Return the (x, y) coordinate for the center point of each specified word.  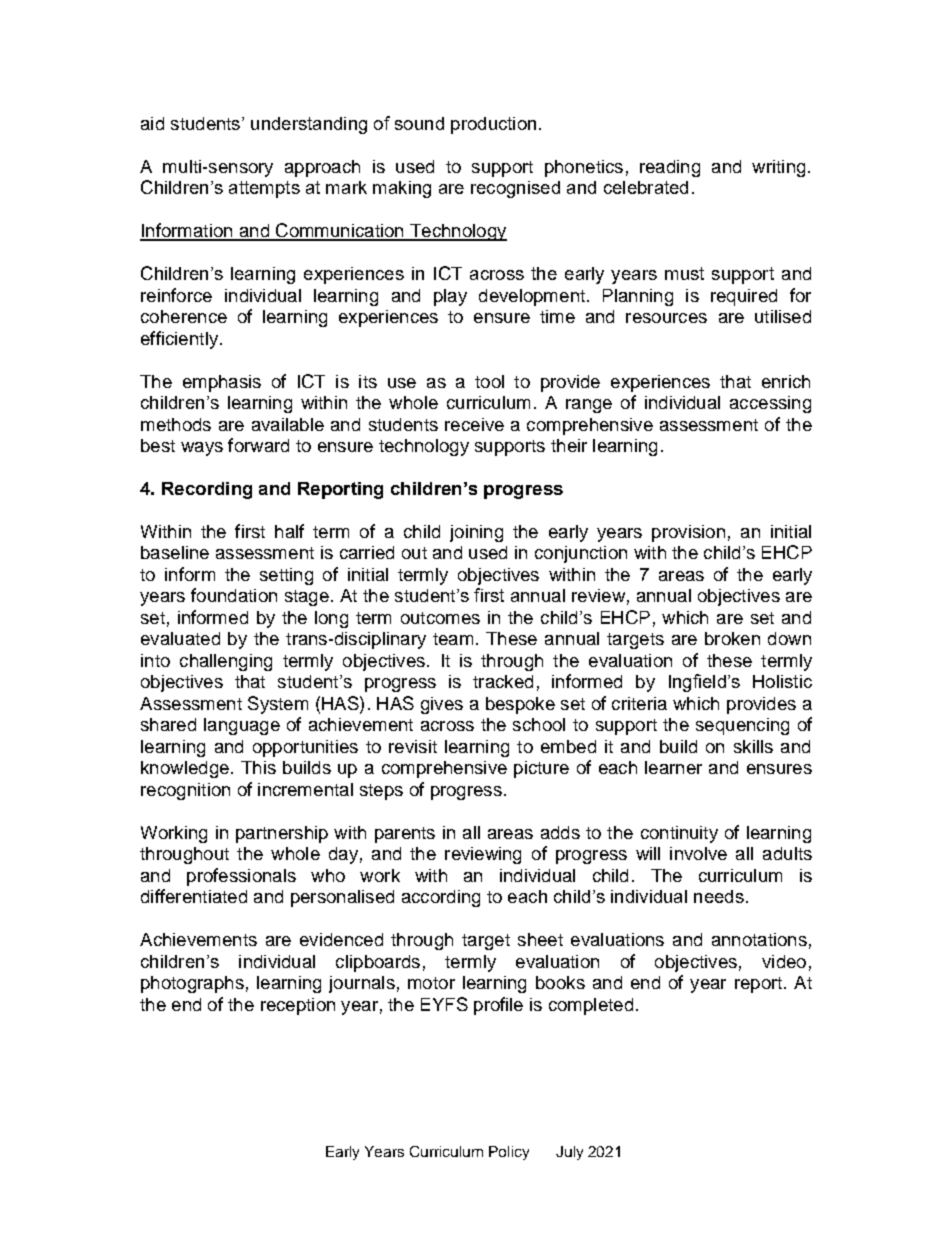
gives (442, 705)
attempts (264, 189)
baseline (175, 552)
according (441, 898)
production (493, 125)
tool (489, 381)
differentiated (194, 896)
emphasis (222, 383)
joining (476, 533)
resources (666, 318)
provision (688, 533)
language (242, 726)
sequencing (742, 726)
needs (719, 896)
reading (670, 168)
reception (298, 1006)
